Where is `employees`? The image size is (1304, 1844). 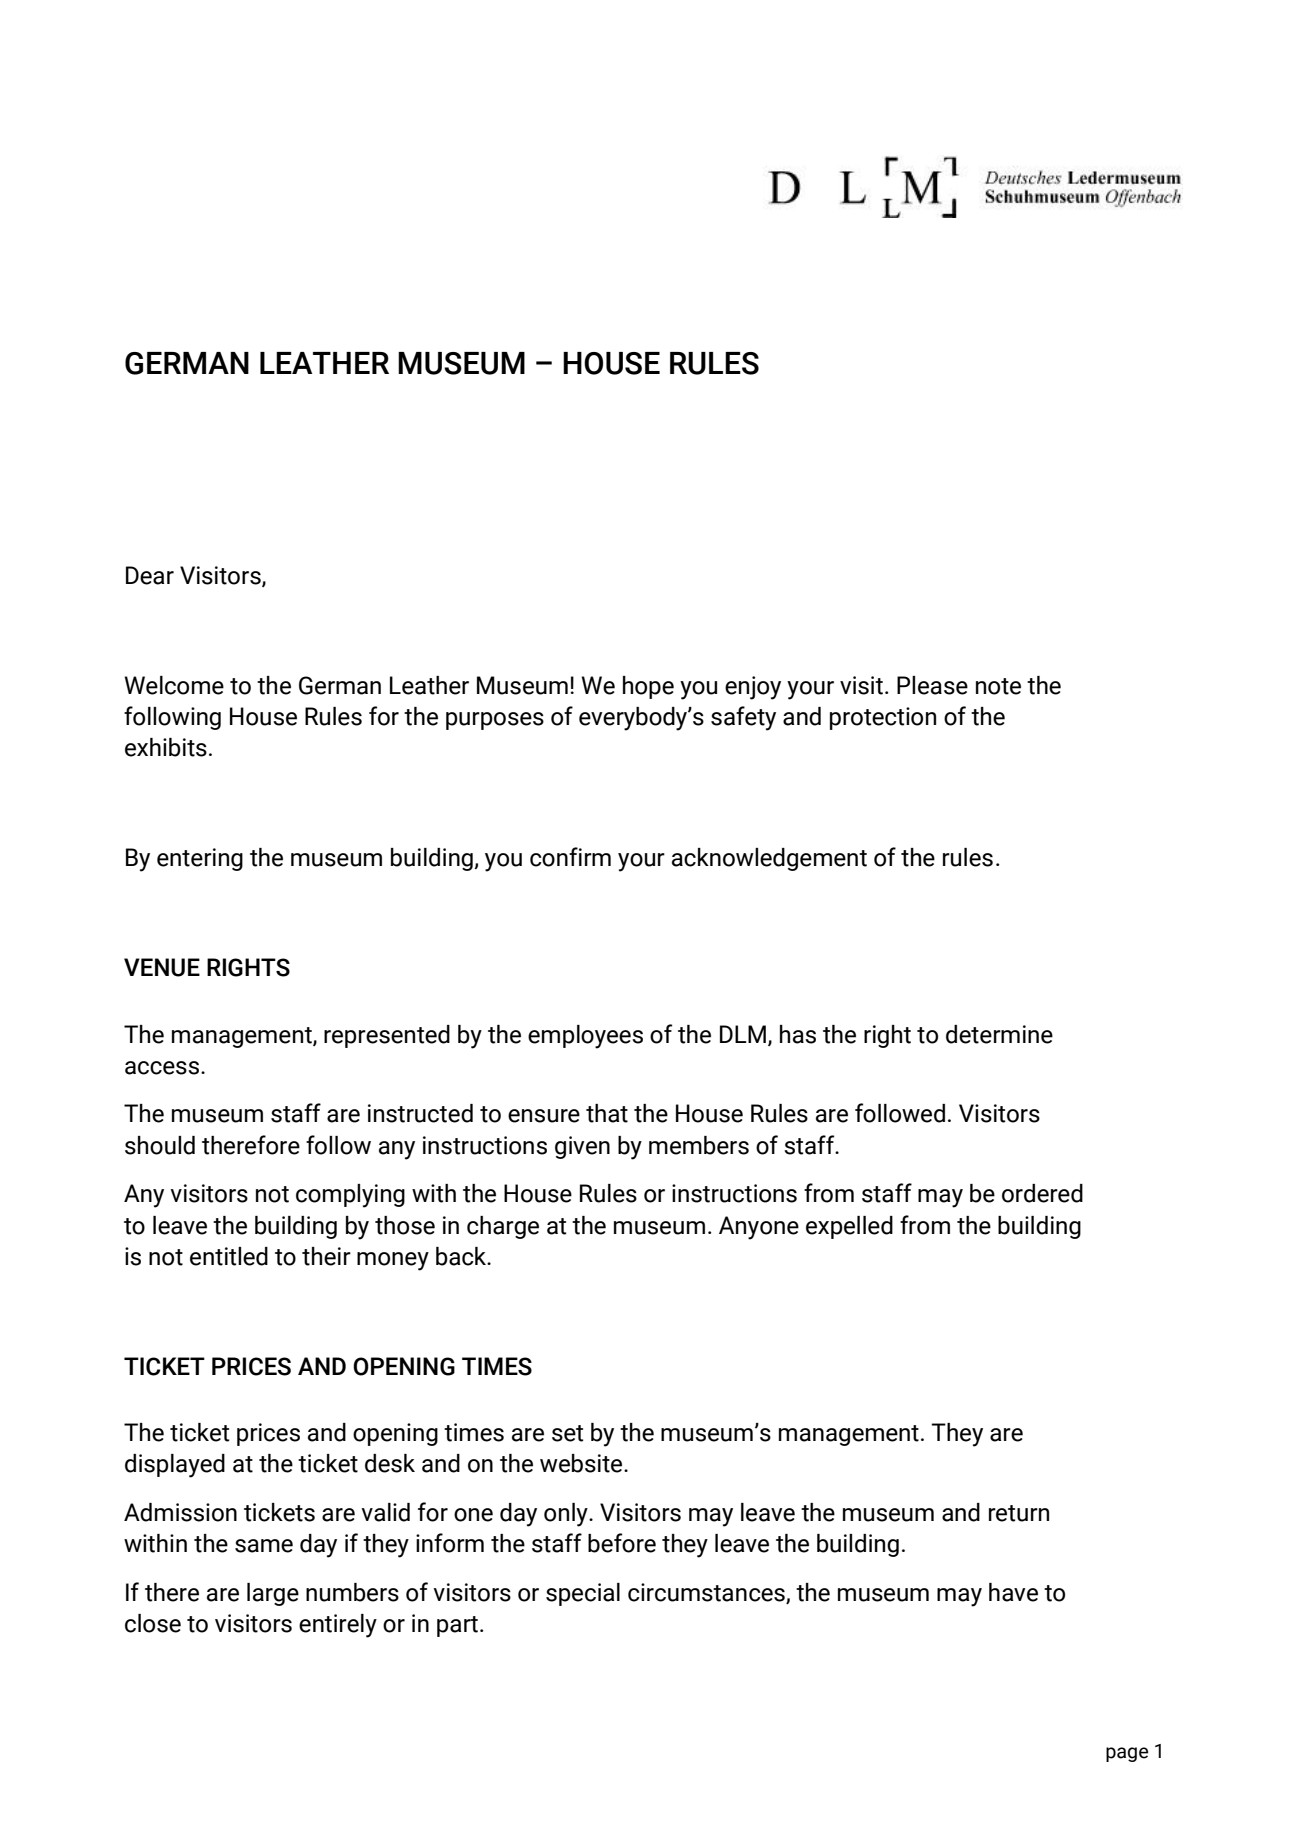 employees is located at coordinates (585, 1037).
